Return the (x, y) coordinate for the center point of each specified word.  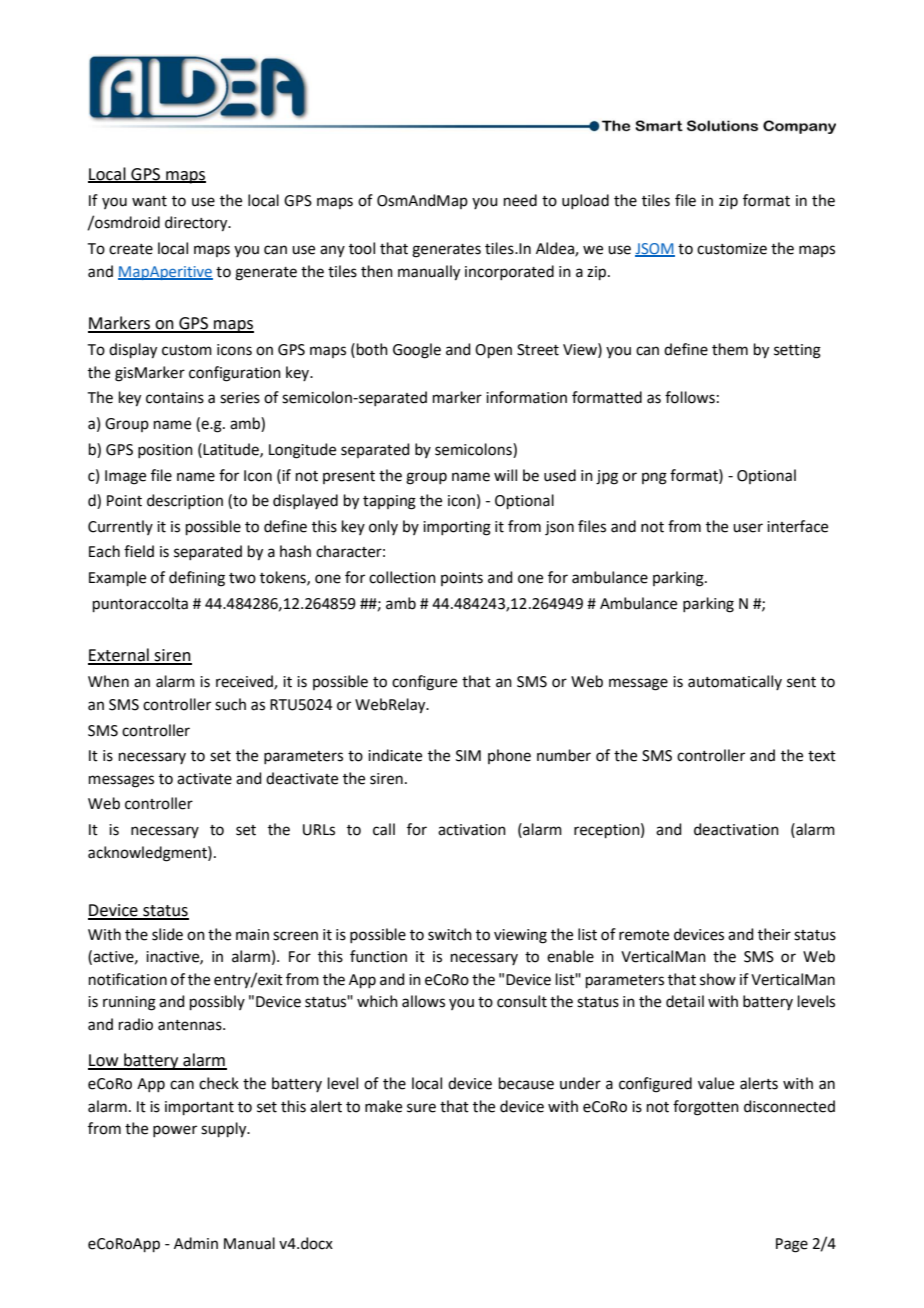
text (822, 756)
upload (585, 201)
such (230, 704)
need (520, 200)
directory (197, 224)
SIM (468, 756)
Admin (196, 1243)
